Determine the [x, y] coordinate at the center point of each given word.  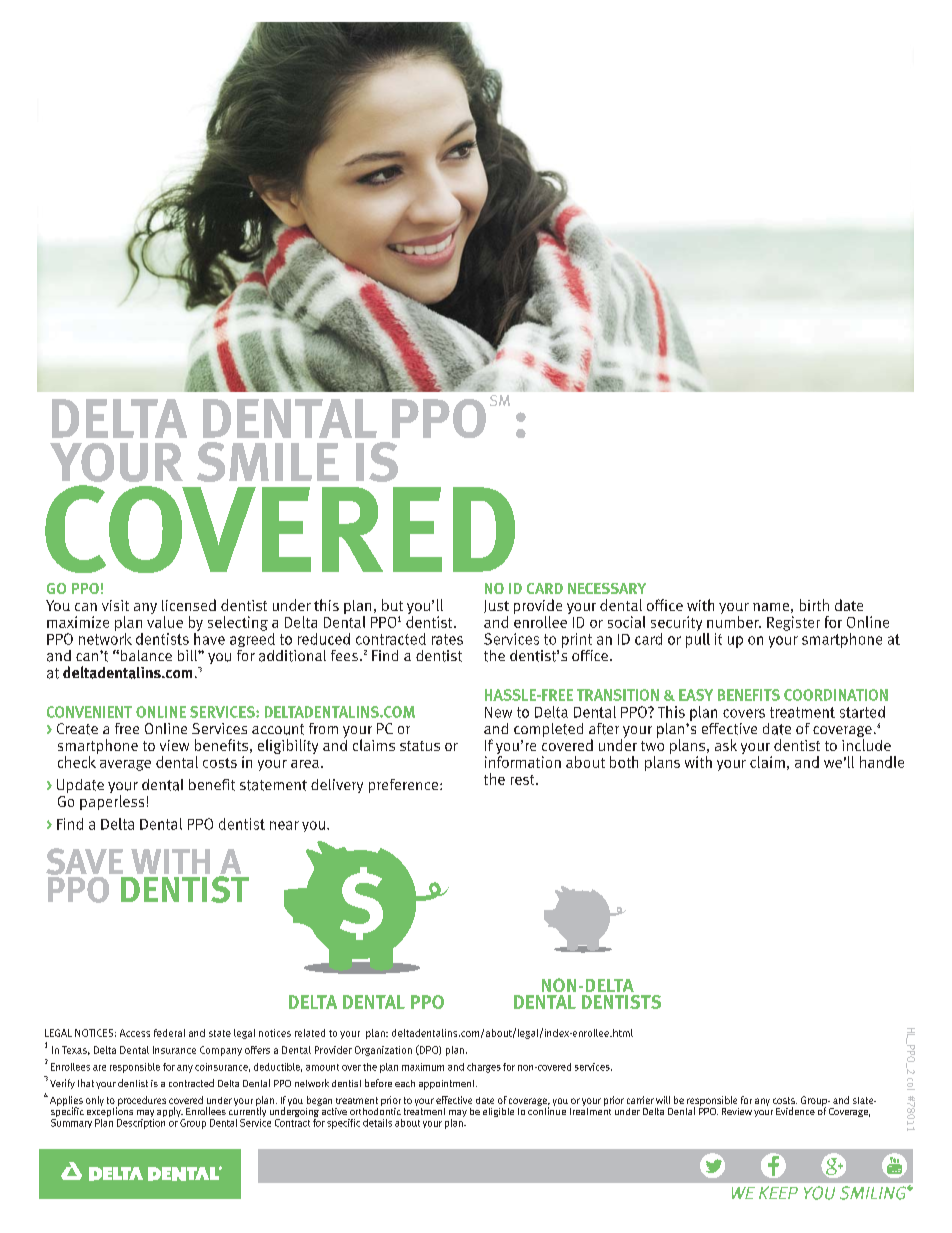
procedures [141, 1102]
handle [882, 762]
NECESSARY [607, 588]
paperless [112, 802]
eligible [498, 1112]
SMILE [268, 462]
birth [814, 605]
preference [405, 786]
